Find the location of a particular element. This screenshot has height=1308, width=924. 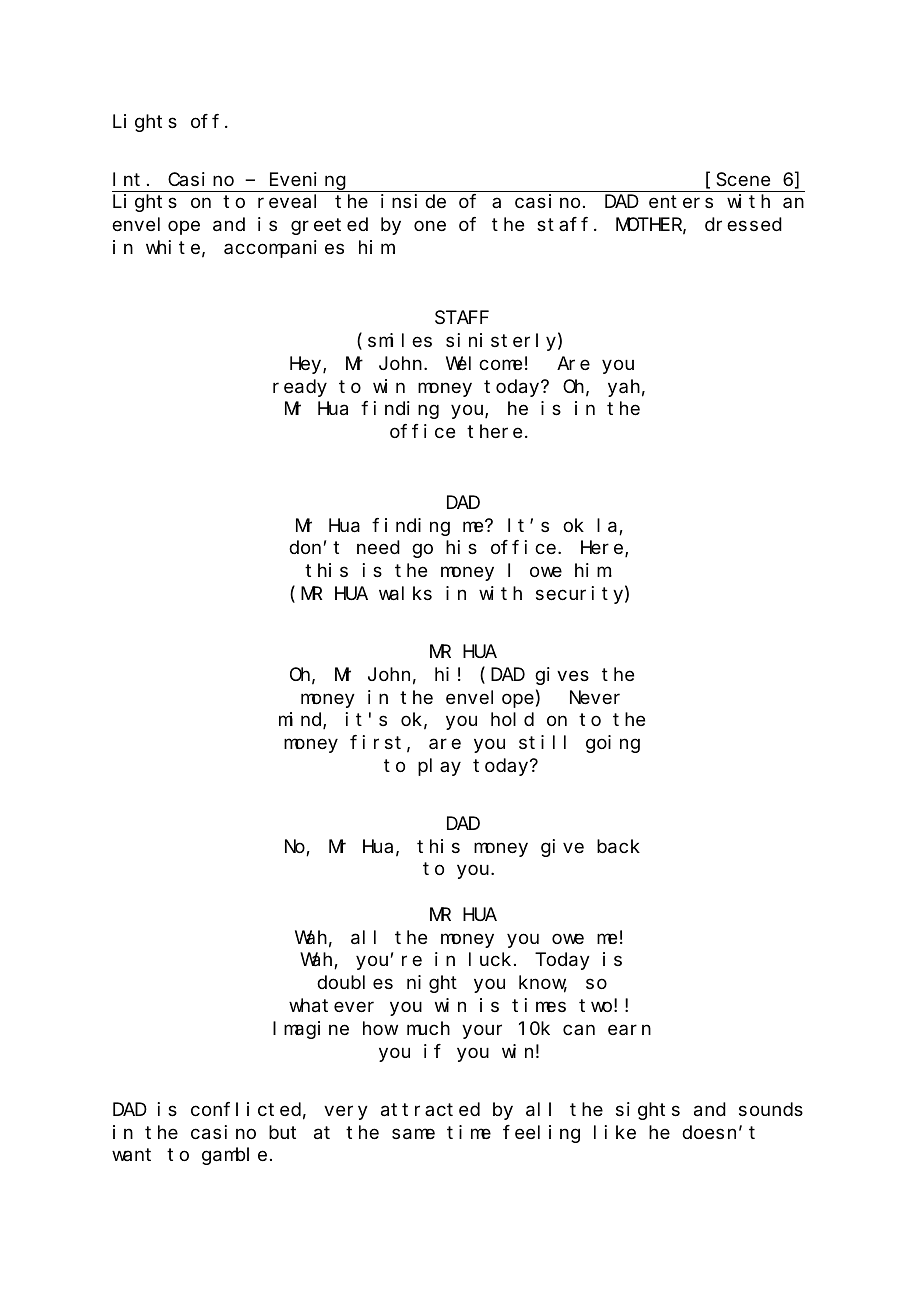

Never is located at coordinates (595, 697).
